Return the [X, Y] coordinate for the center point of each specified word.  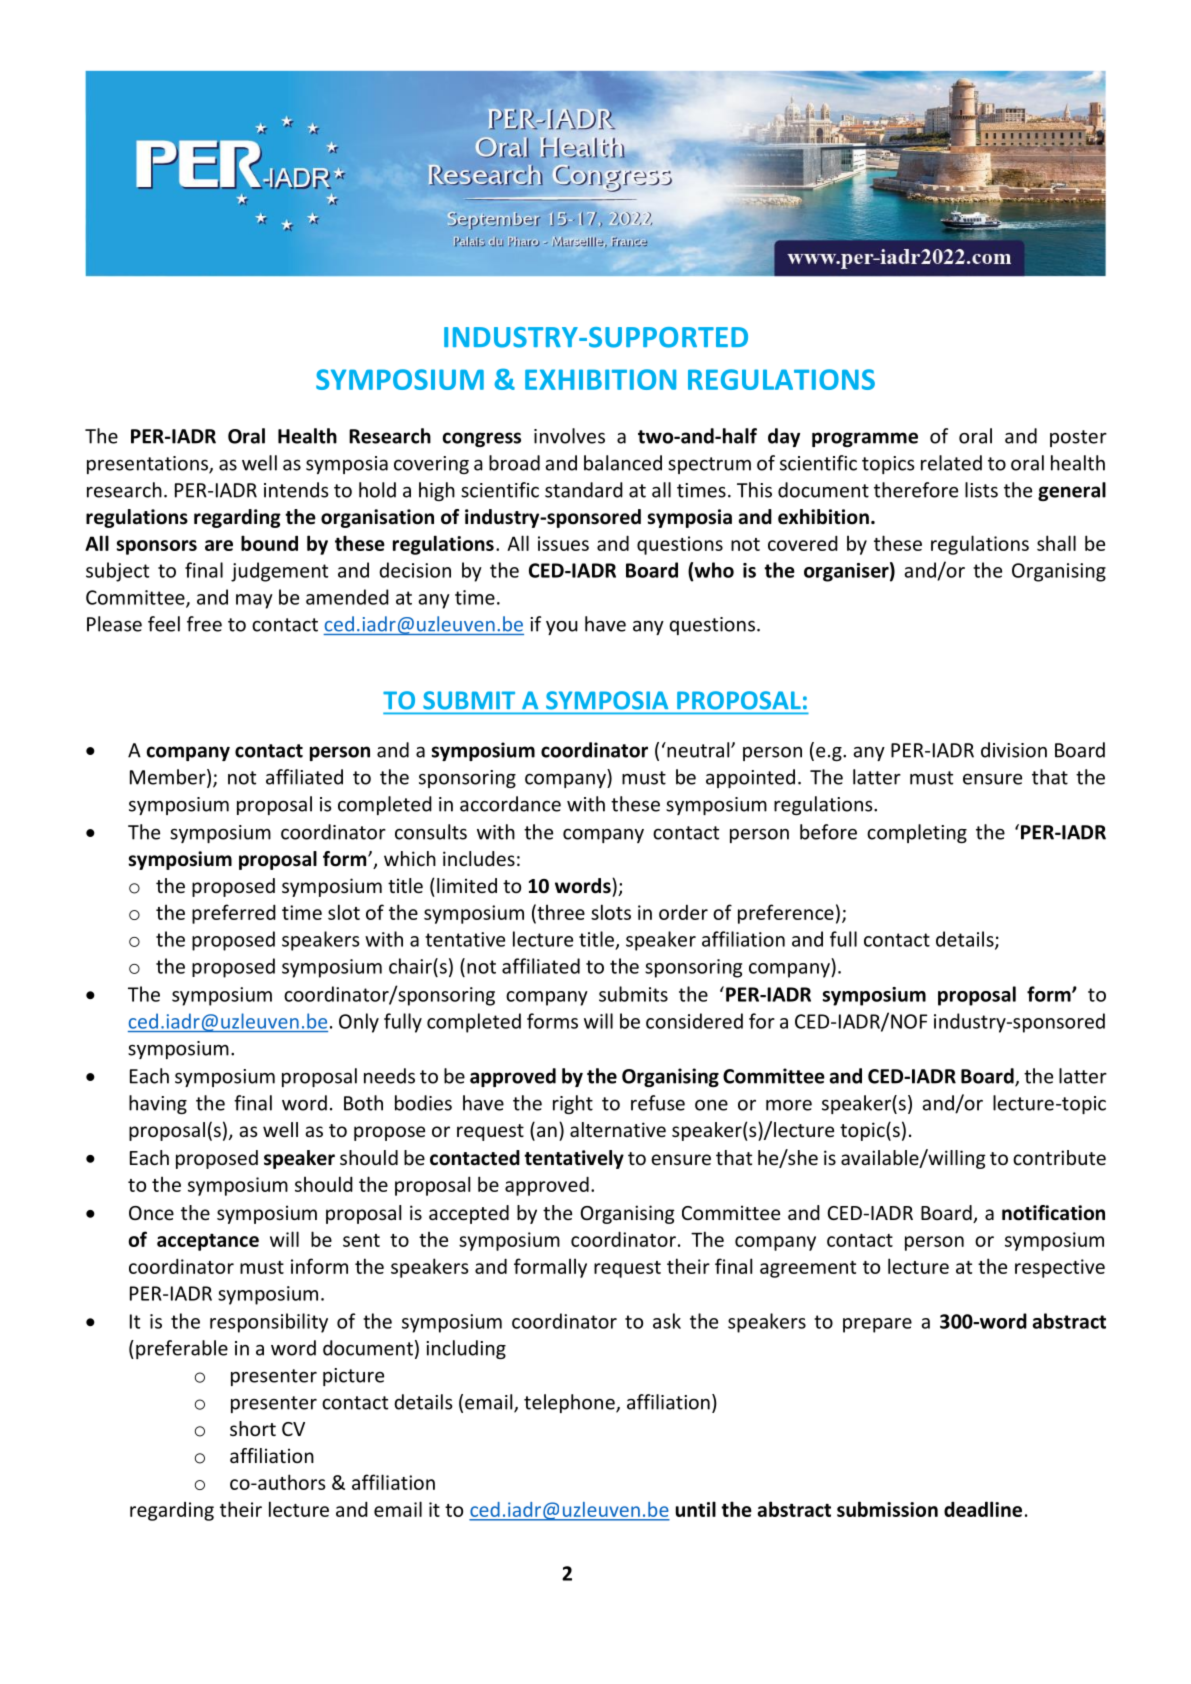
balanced [623, 463]
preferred [234, 914]
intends [296, 490]
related [951, 463]
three [560, 913]
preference [786, 914]
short [253, 1428]
